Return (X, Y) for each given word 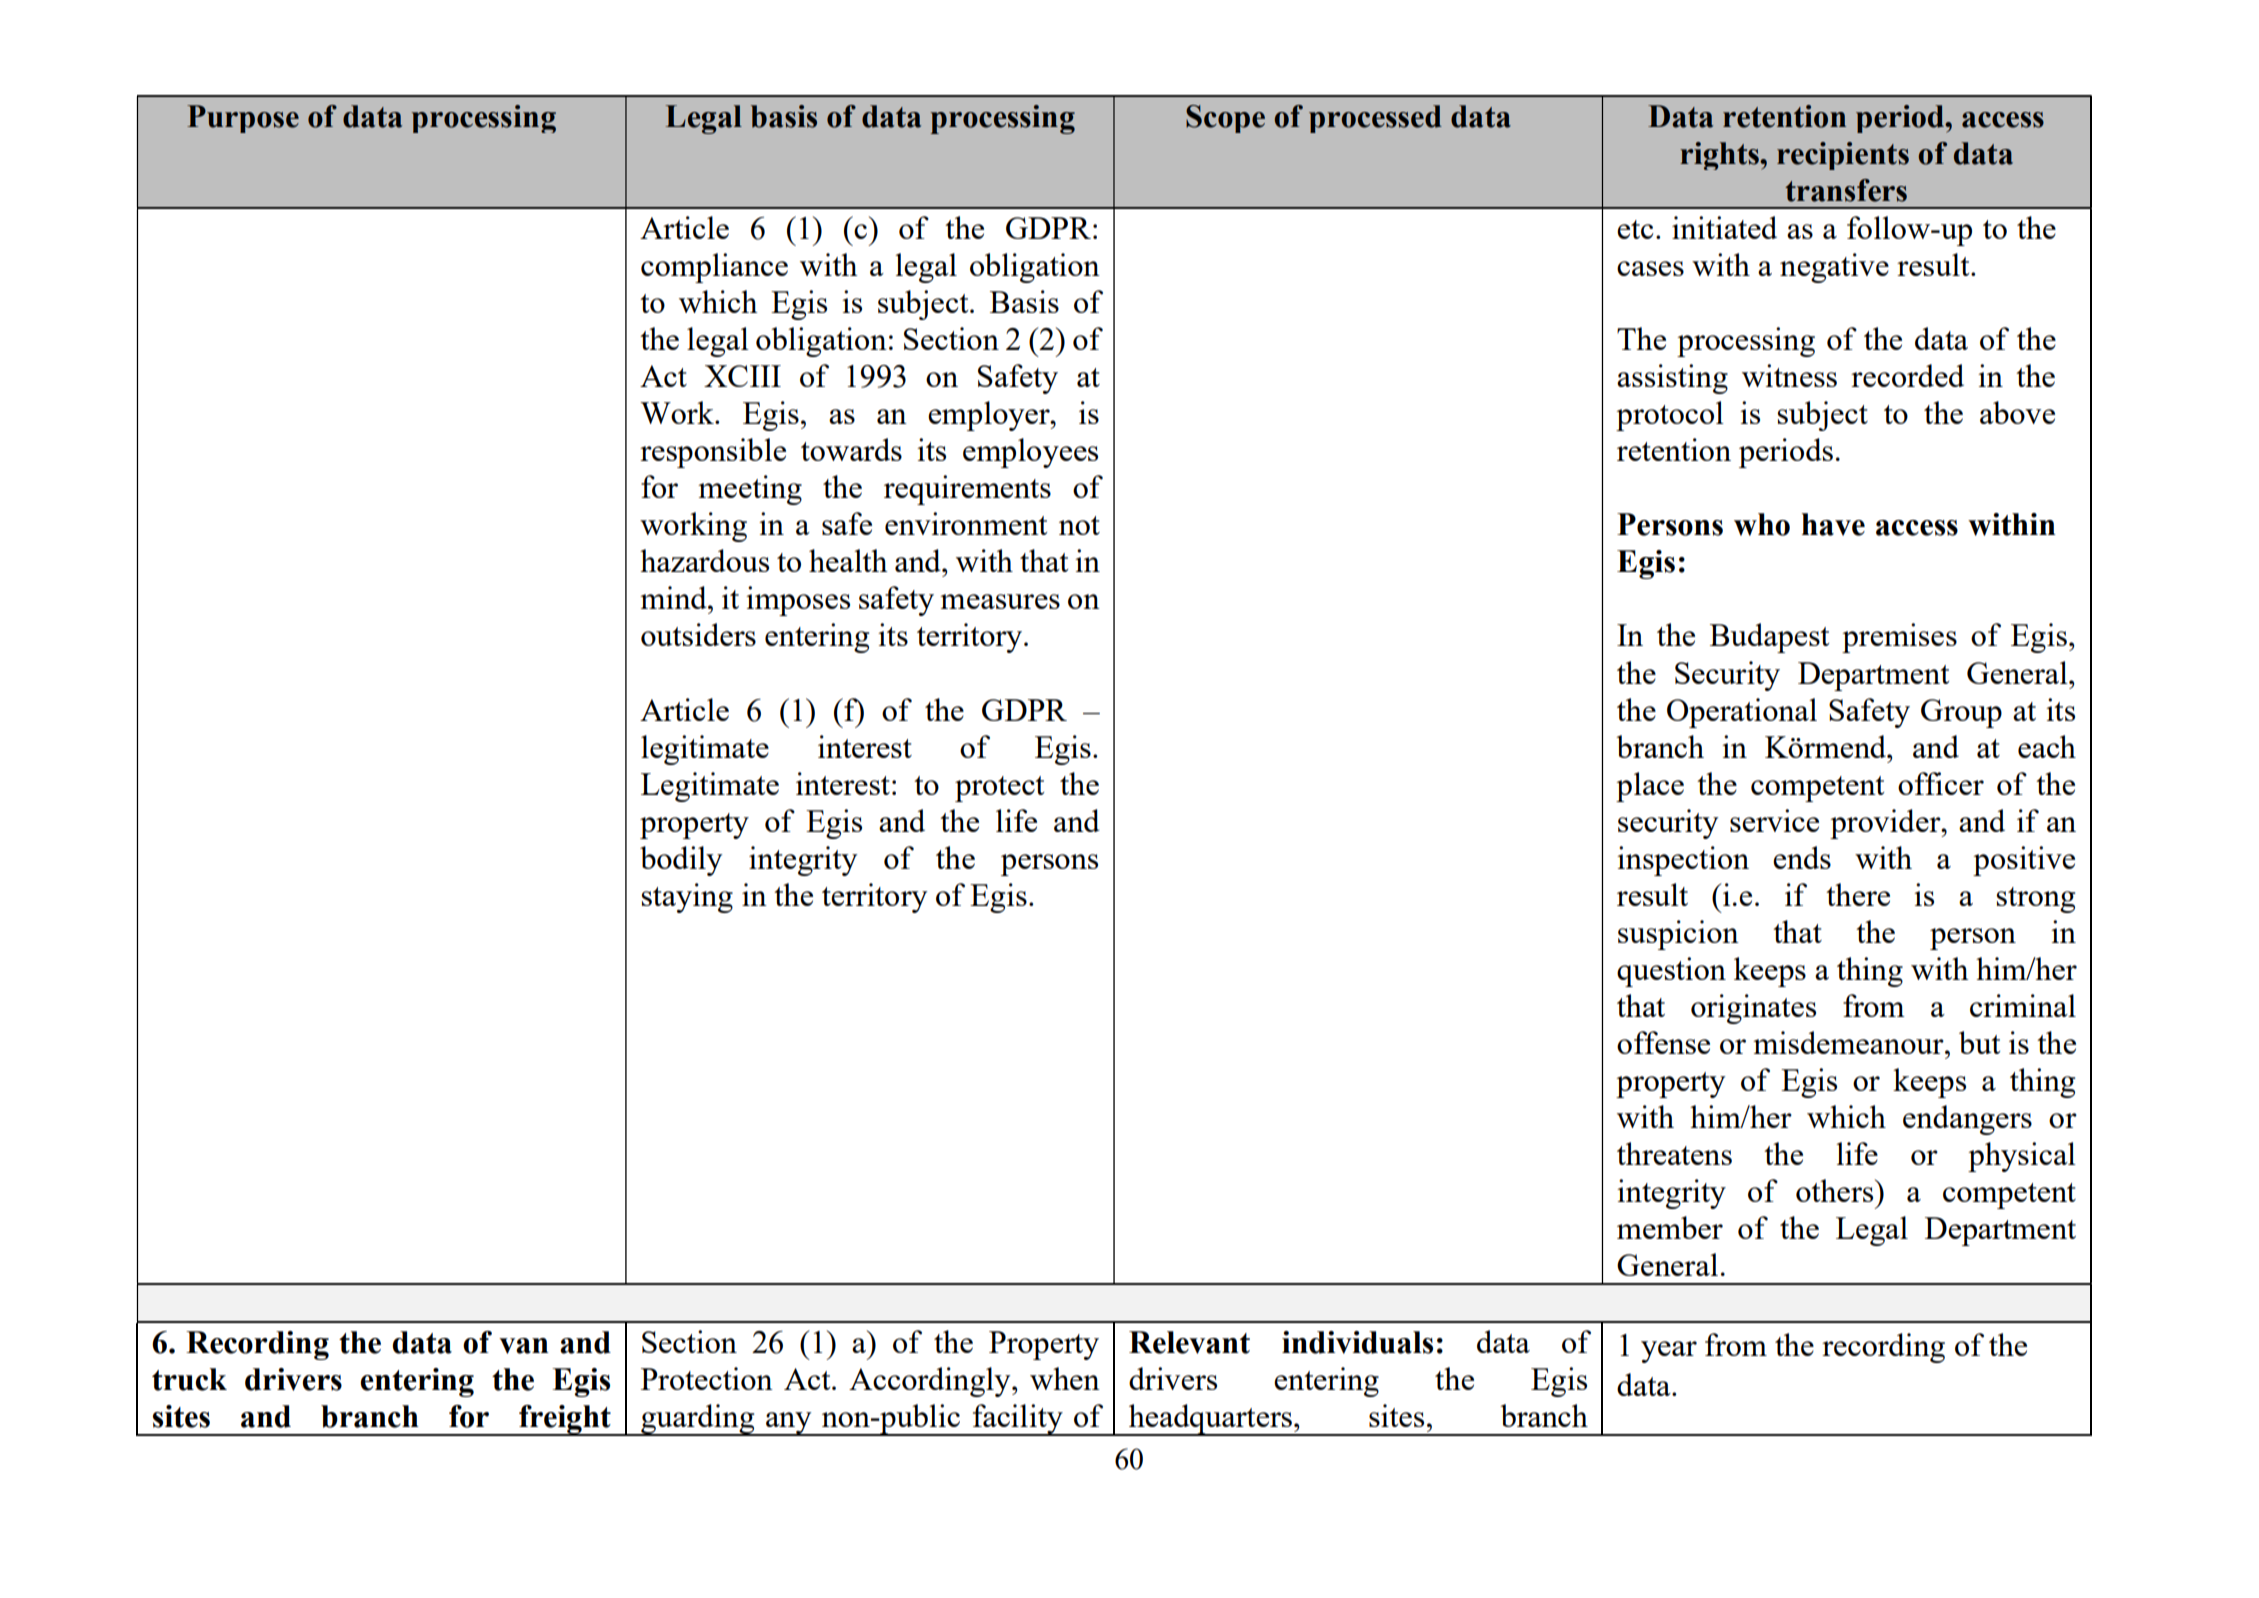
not (1079, 525)
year (1669, 1352)
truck (189, 1379)
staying (687, 898)
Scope (1225, 119)
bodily (681, 861)
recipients (1843, 156)
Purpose (243, 119)
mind (674, 597)
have (1833, 524)
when (1065, 1378)
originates (1753, 1009)
